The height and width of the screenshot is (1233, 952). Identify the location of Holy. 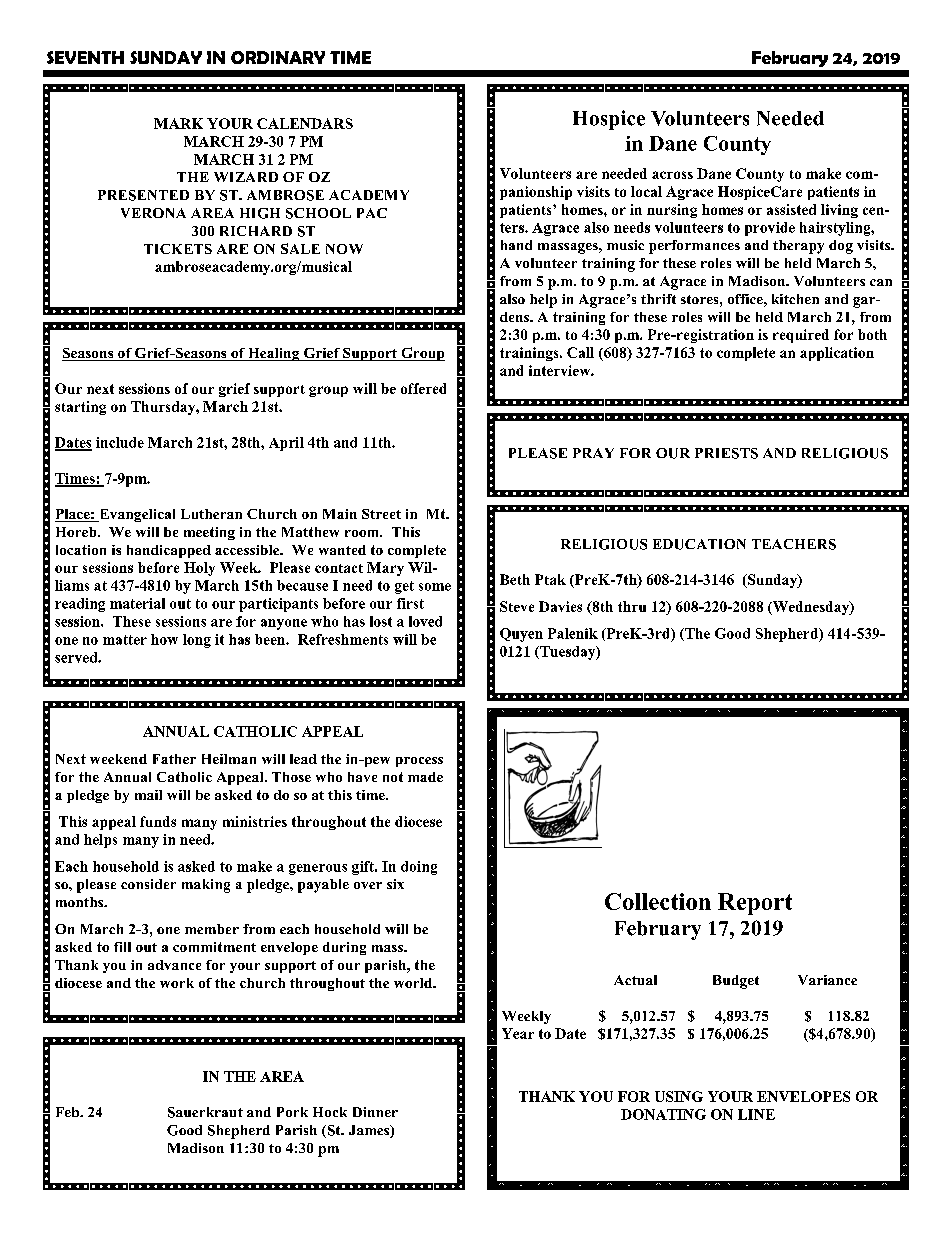
(199, 569).
